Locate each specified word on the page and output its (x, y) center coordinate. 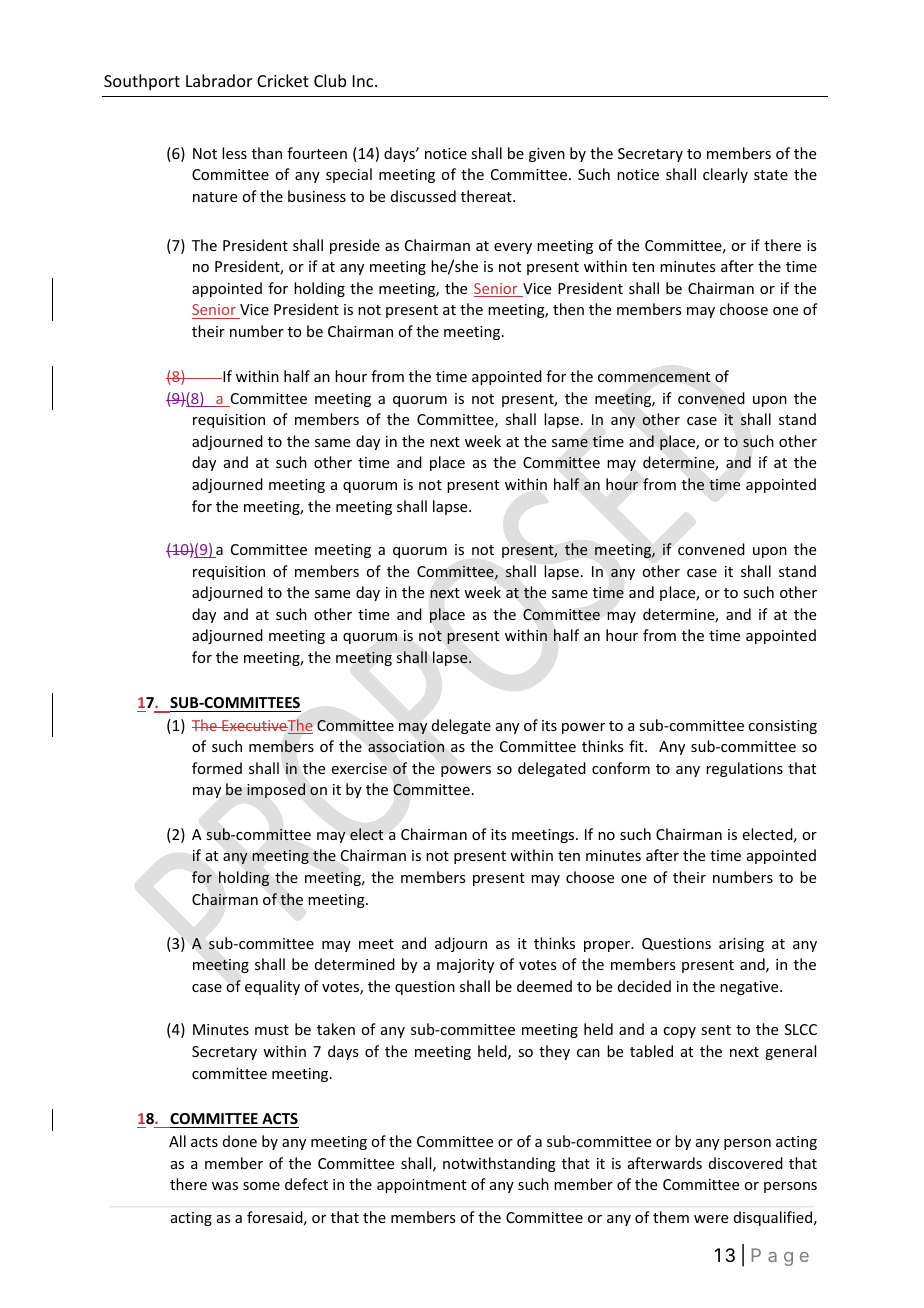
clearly (725, 175)
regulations (744, 769)
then (568, 309)
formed (217, 768)
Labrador (219, 80)
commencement (654, 377)
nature (215, 197)
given (547, 155)
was (225, 1186)
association (406, 747)
